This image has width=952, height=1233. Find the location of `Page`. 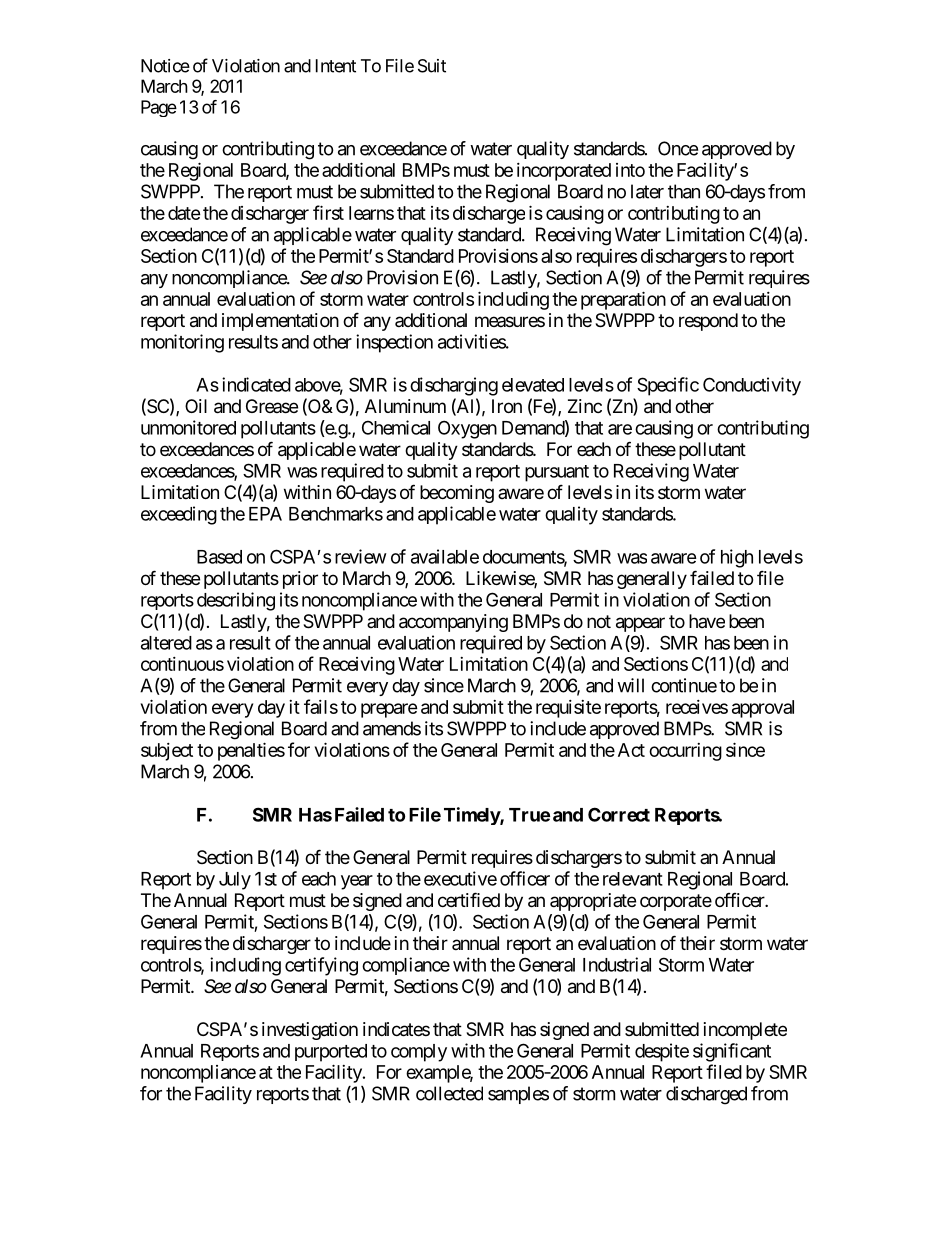

Page is located at coordinates (159, 108).
